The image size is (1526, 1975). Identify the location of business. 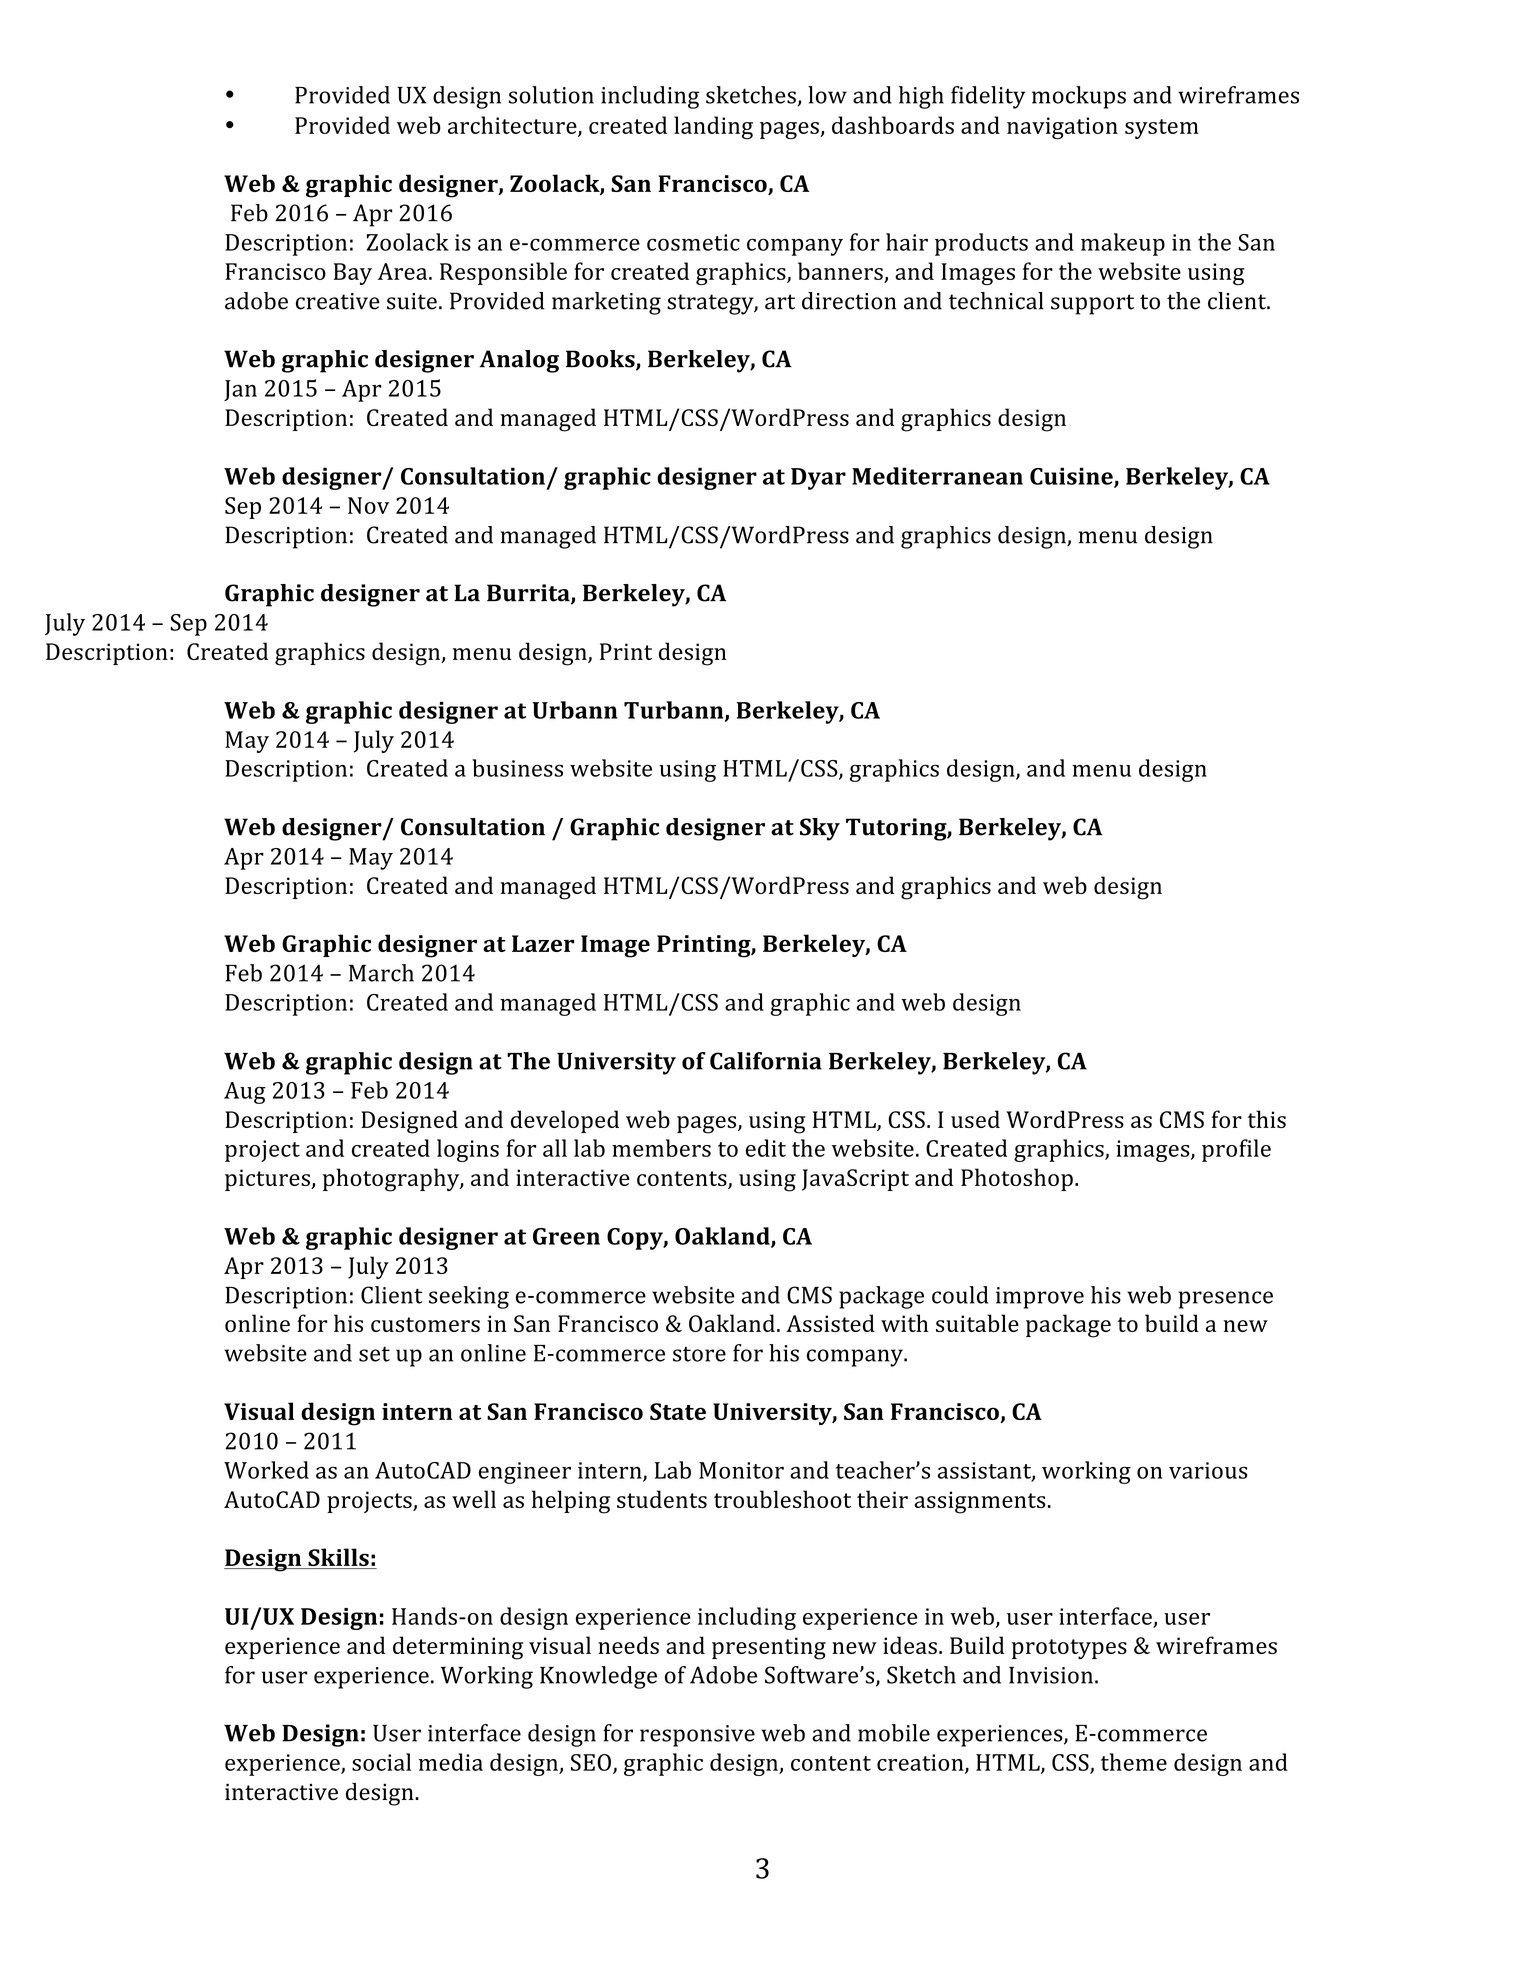
(517, 768).
